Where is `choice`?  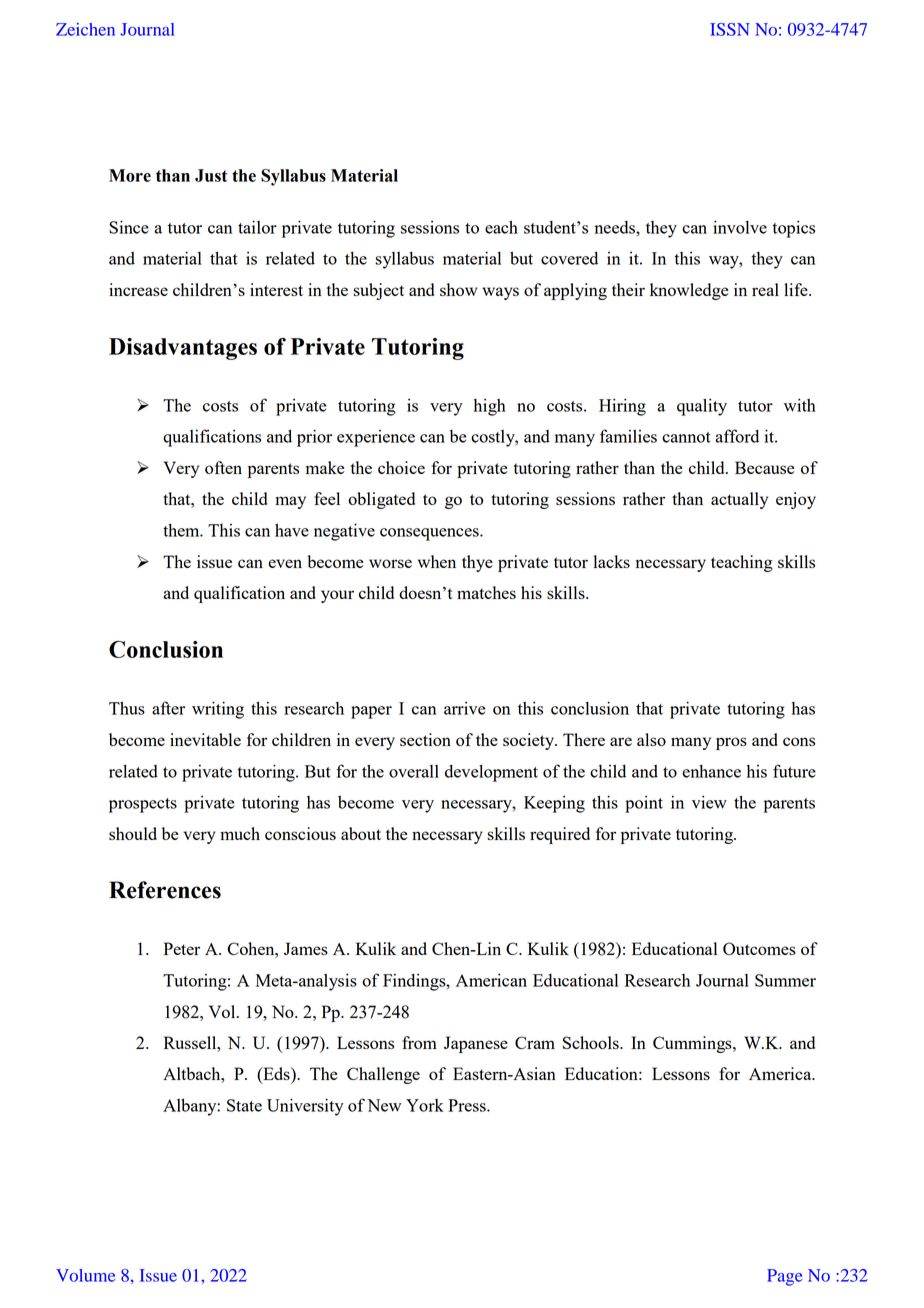 choice is located at coordinates (401, 467).
